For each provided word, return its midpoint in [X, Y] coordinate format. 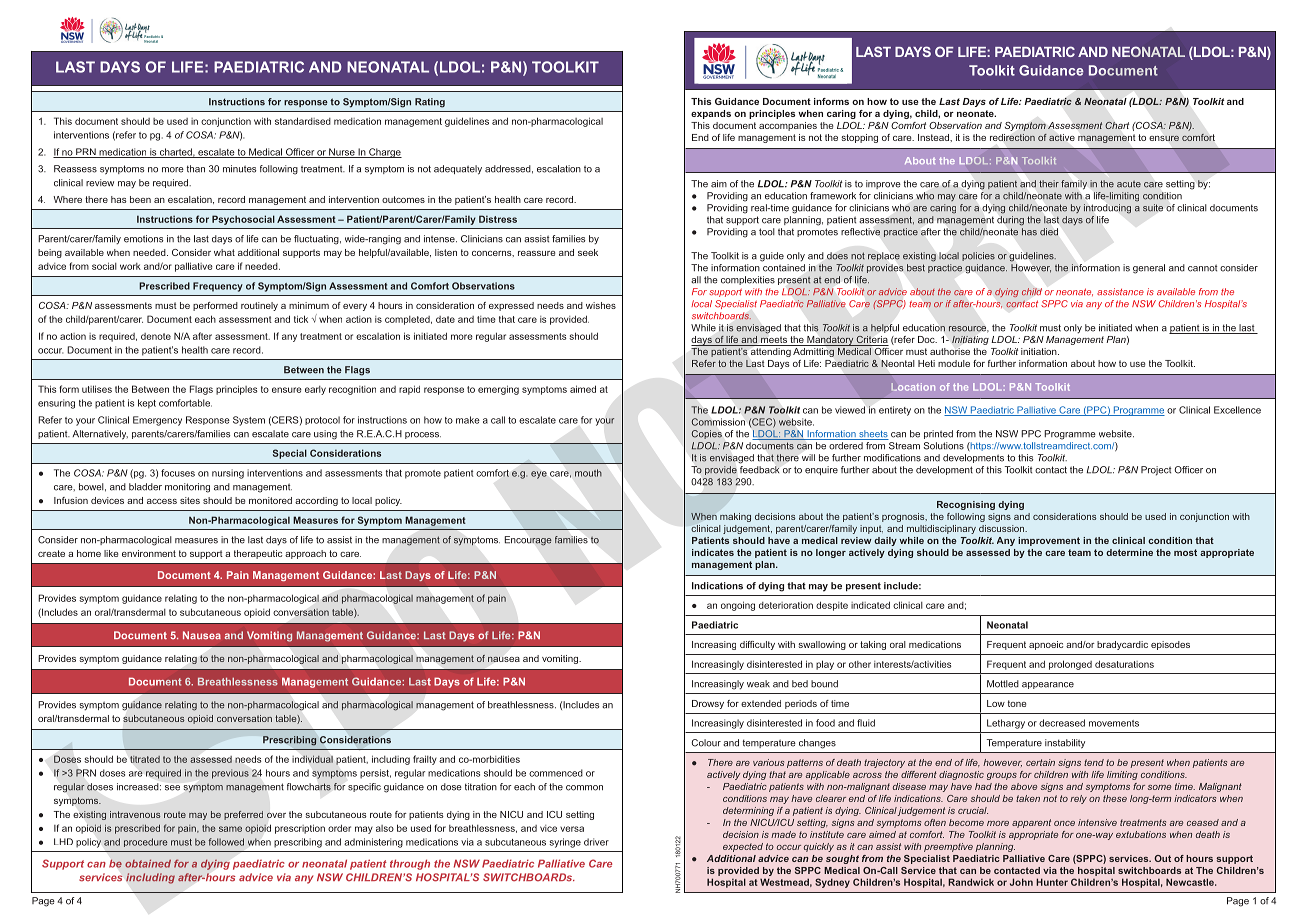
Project [1156, 471]
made [783, 834]
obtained [148, 864]
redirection [1012, 137]
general [1149, 269]
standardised [303, 121]
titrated [145, 759]
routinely [259, 306]
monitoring [187, 488]
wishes [601, 305]
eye [539, 475]
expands [711, 114]
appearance [1048, 685]
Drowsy [708, 704]
